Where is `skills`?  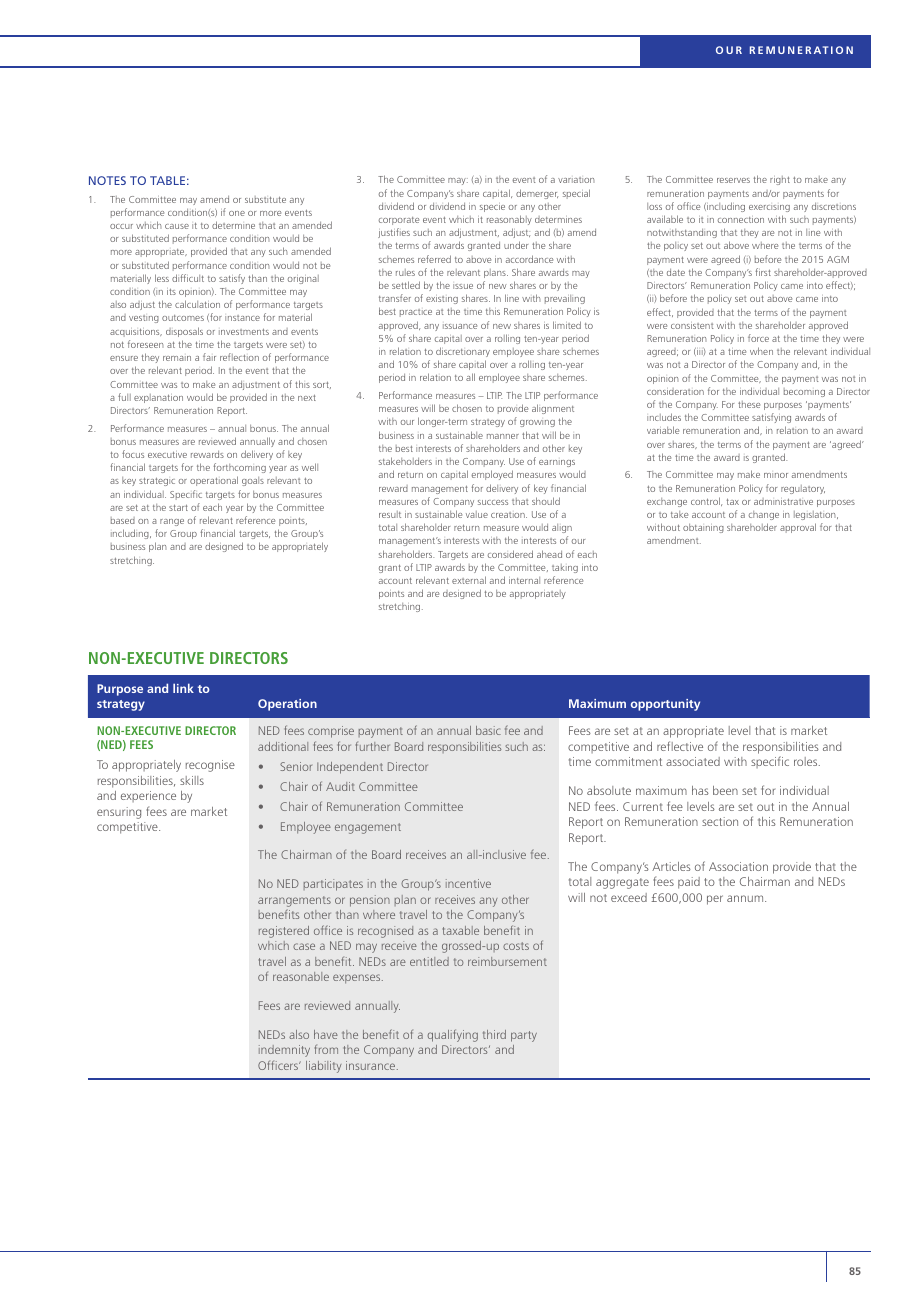 skills is located at coordinates (192, 780).
